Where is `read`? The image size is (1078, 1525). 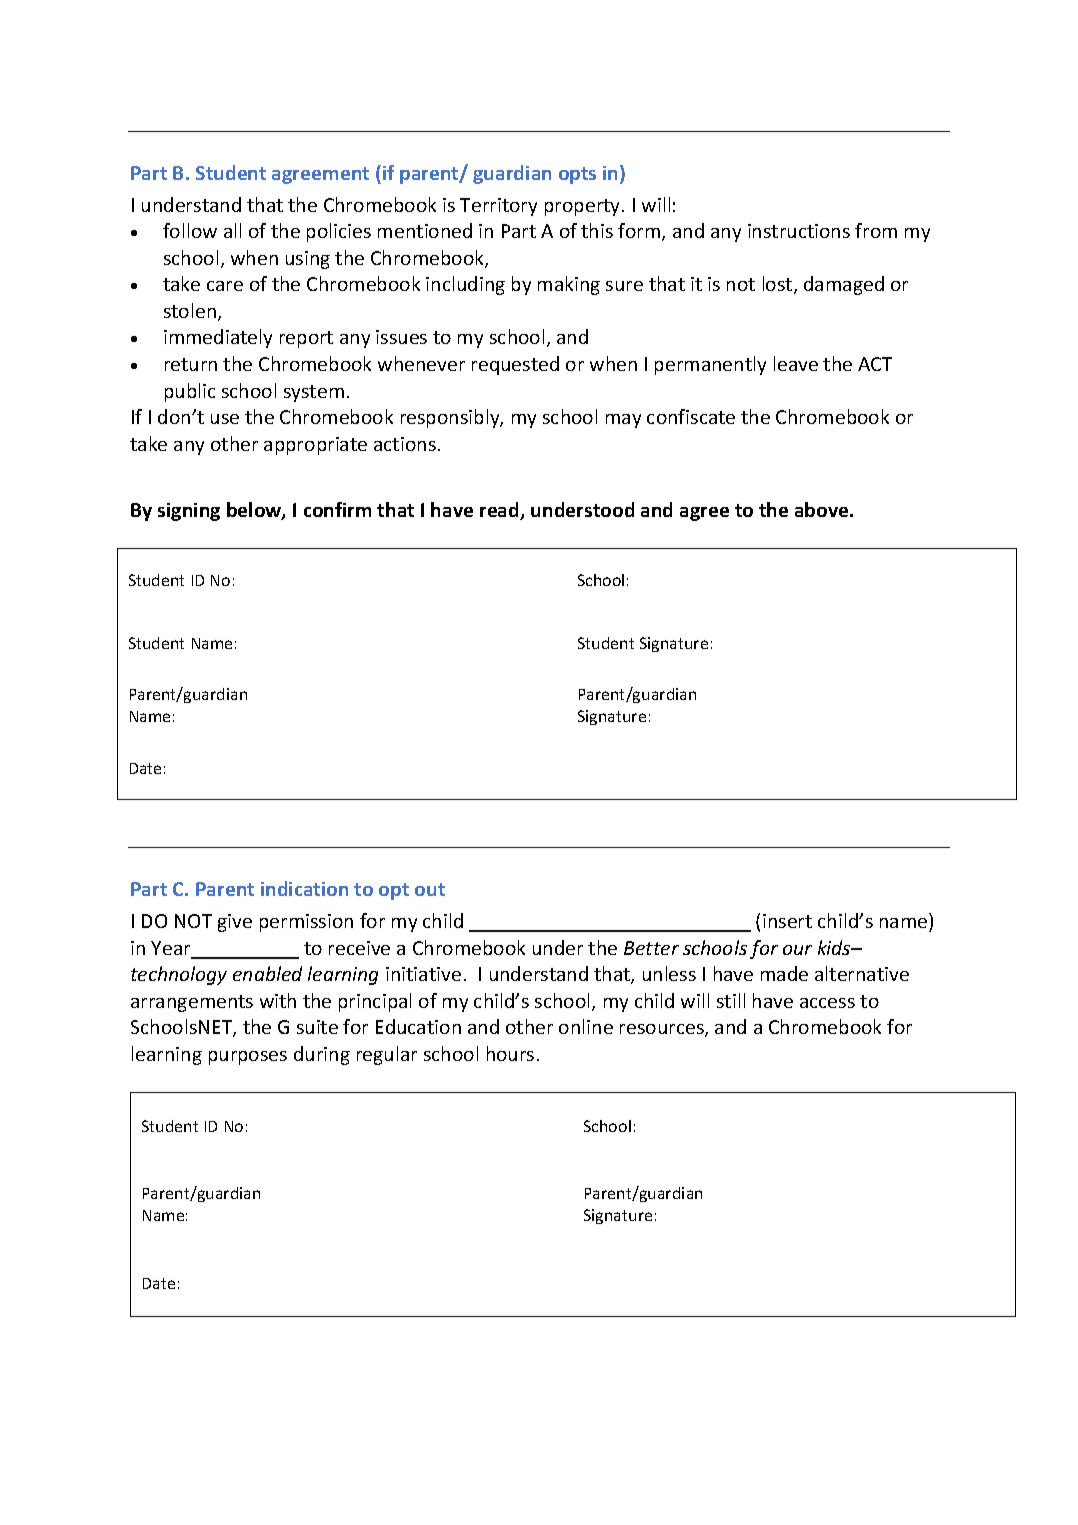
read is located at coordinates (500, 511).
